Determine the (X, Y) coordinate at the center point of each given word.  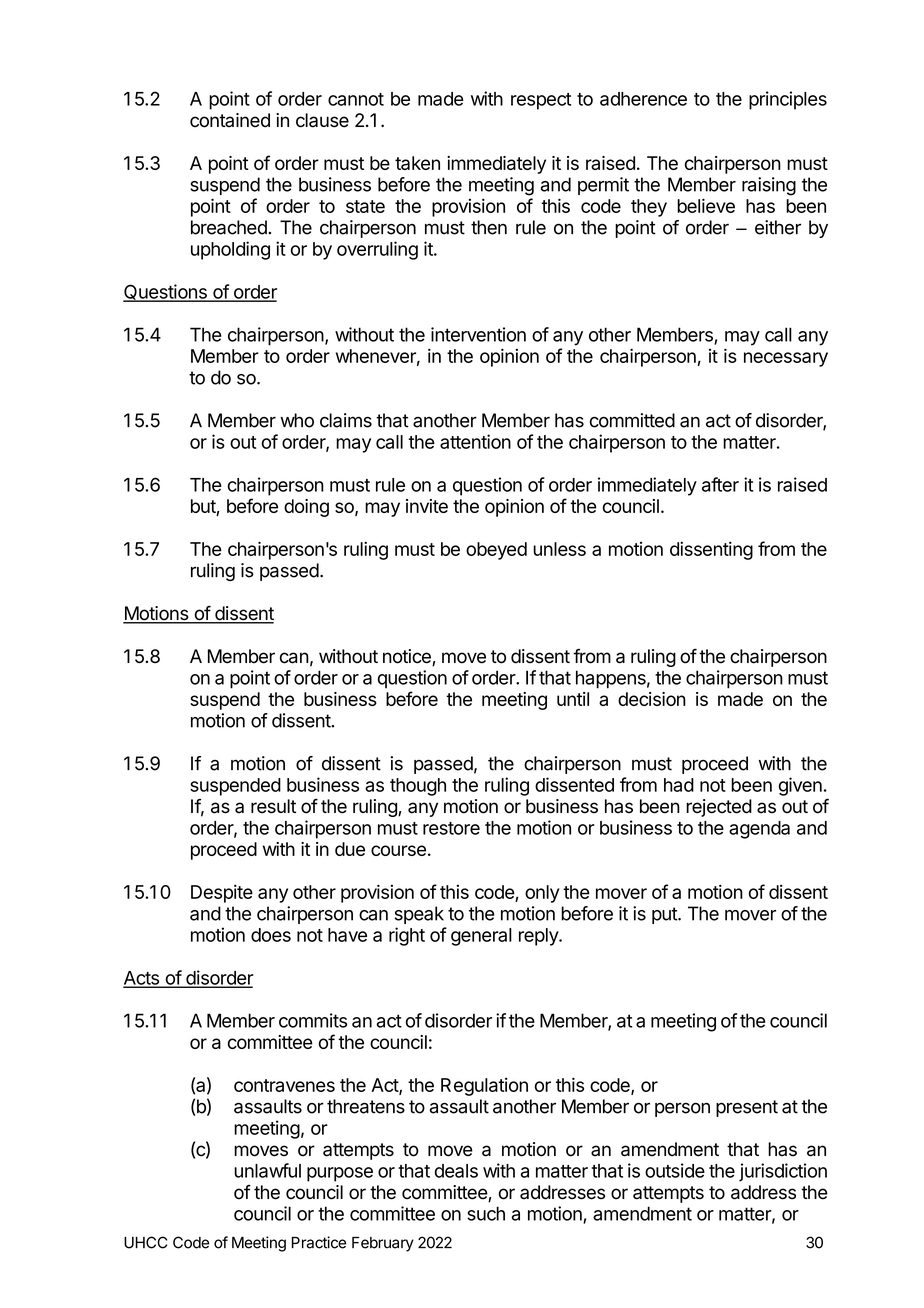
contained (230, 120)
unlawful (267, 1170)
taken (417, 163)
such (486, 1213)
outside (675, 1170)
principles (788, 100)
